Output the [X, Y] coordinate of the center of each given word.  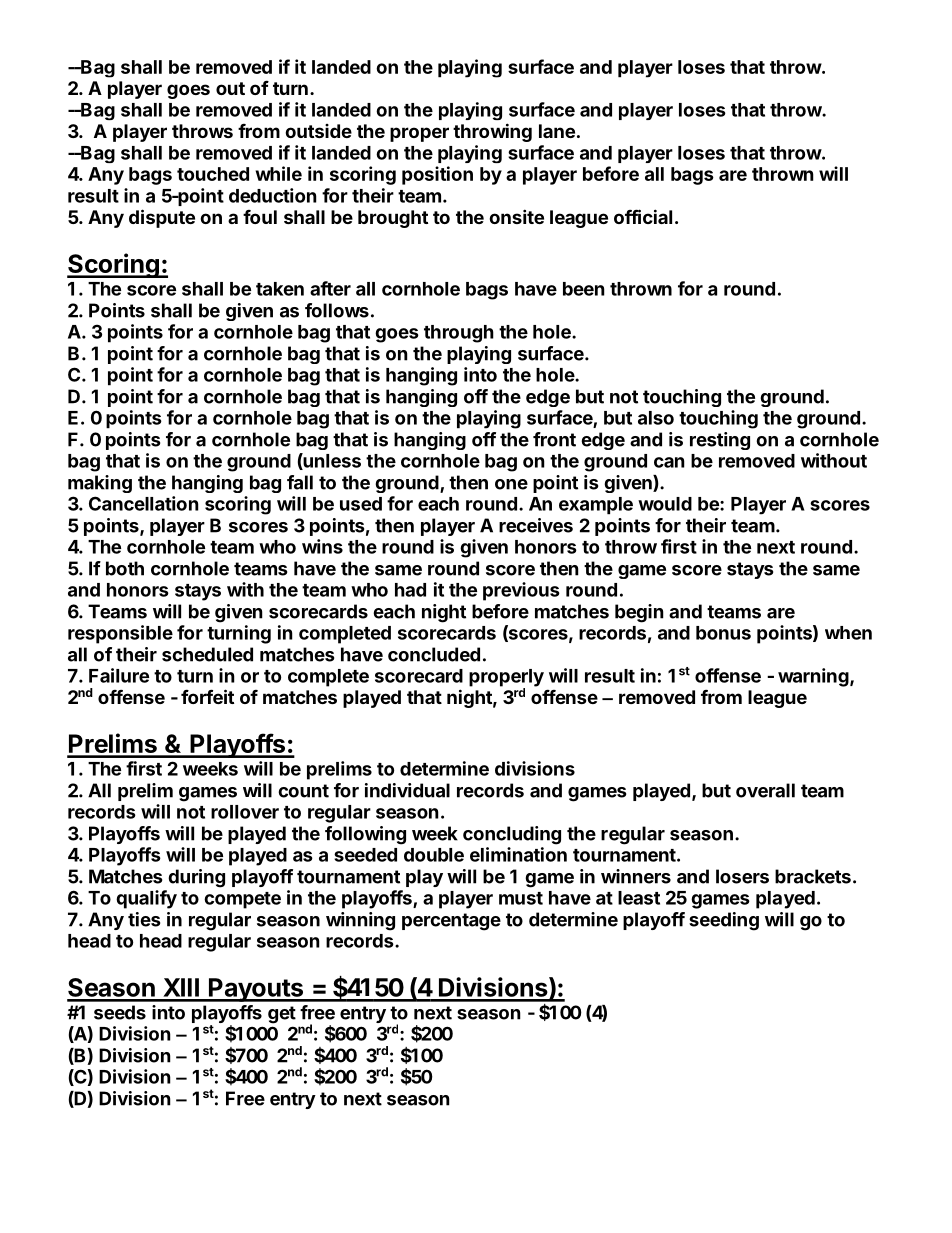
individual [407, 790]
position [437, 175]
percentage [451, 922]
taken [280, 289]
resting [720, 441]
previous [521, 591]
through [459, 334]
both [125, 568]
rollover [245, 812]
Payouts [256, 990]
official [643, 216]
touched [213, 174]
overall [765, 790]
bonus [723, 633]
